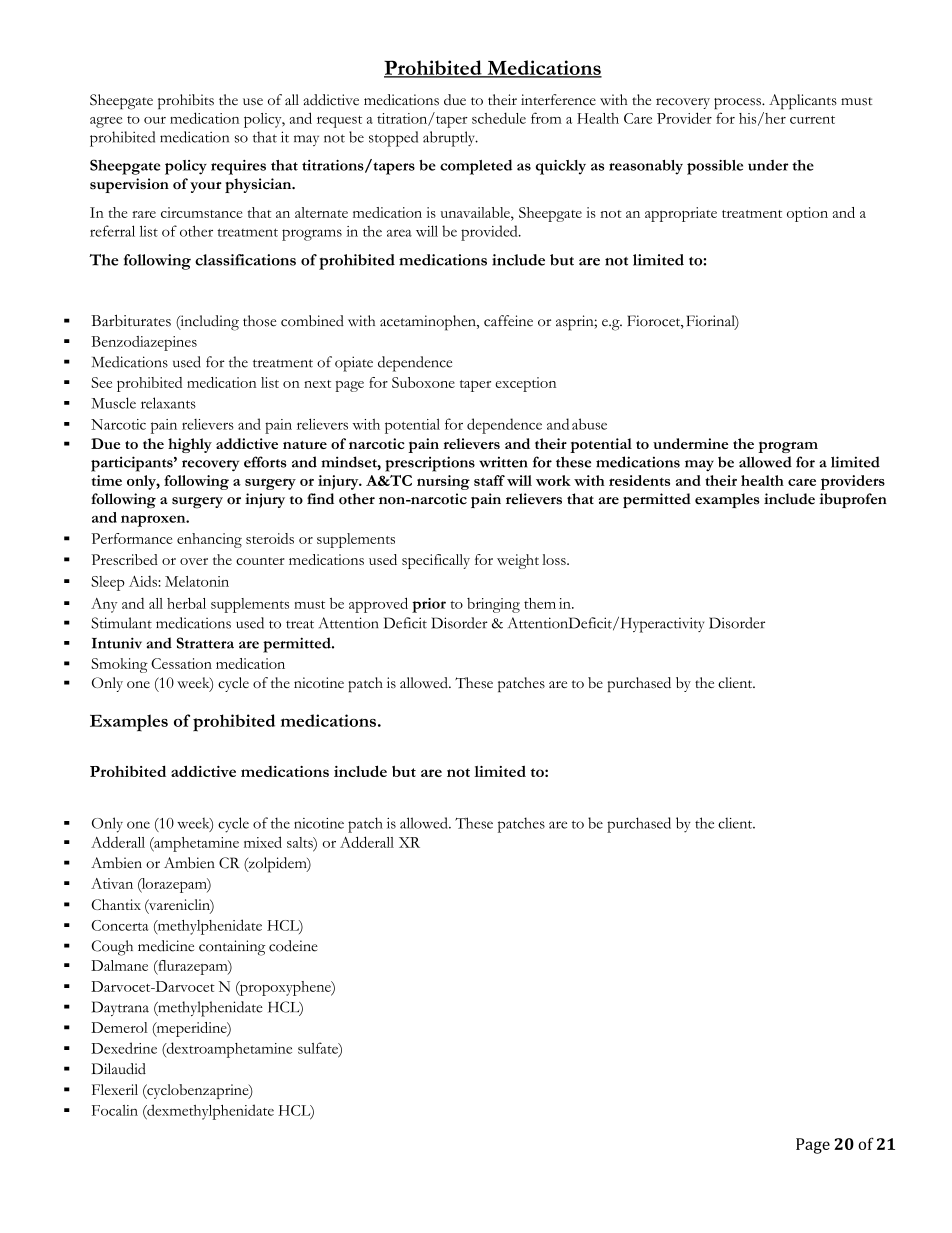  Describe the element at coordinates (499, 118) in the screenshot. I see `schedule` at that location.
